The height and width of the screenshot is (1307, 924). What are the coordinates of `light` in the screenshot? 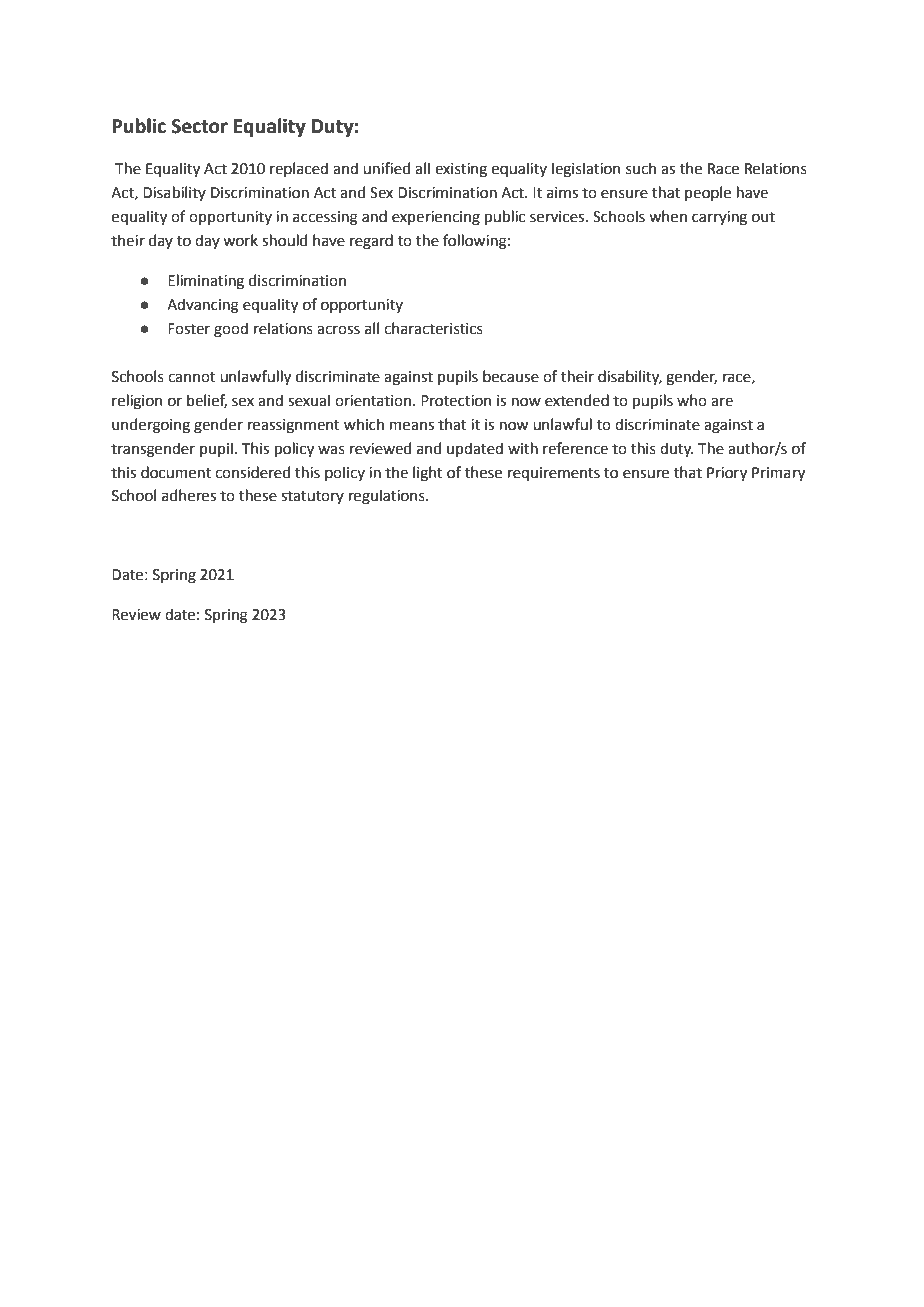 It's located at (428, 474).
